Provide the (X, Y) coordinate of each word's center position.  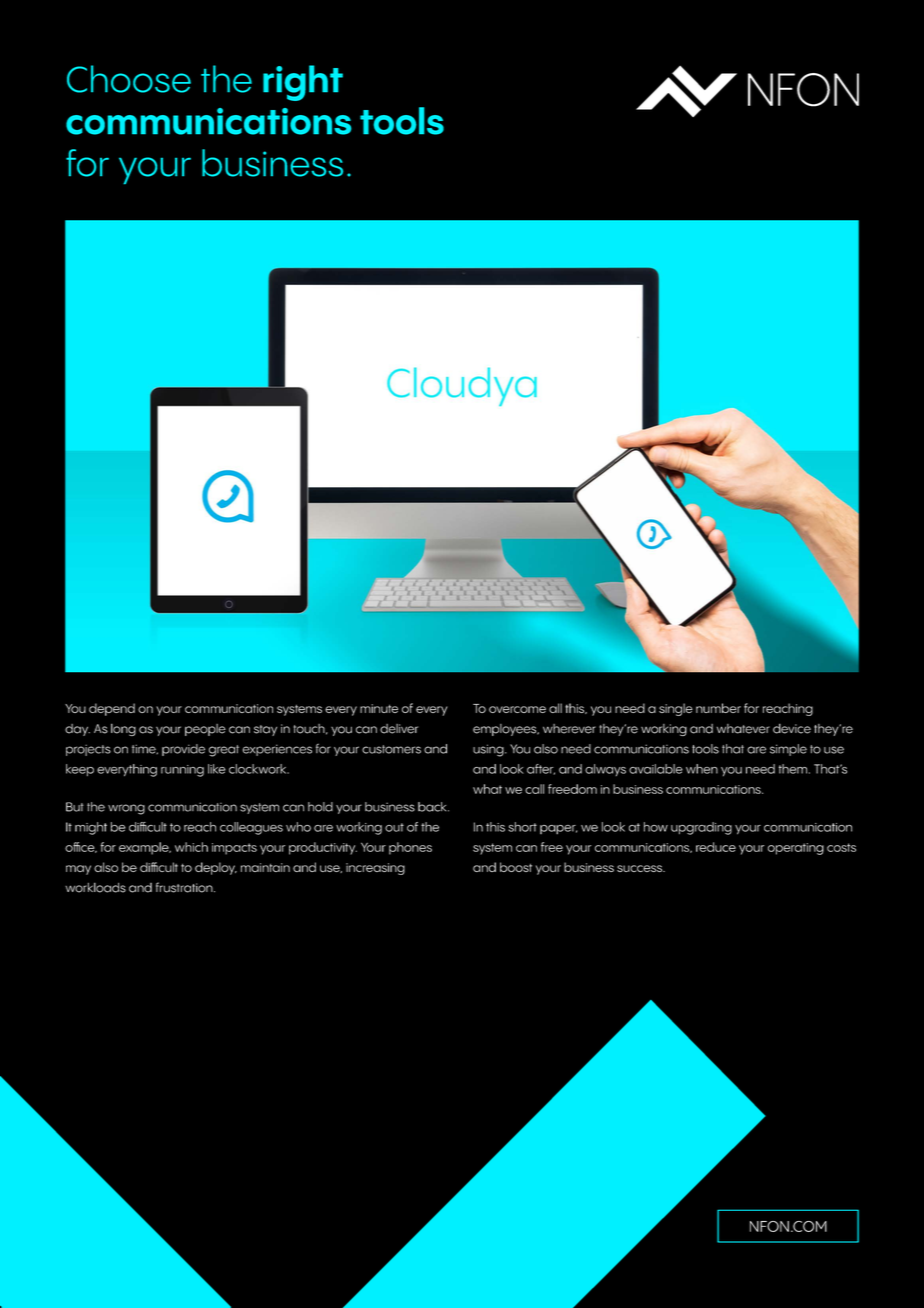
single (676, 709)
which (191, 847)
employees (506, 730)
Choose (129, 79)
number (718, 708)
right (303, 83)
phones (410, 848)
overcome (517, 709)
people (205, 730)
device (792, 728)
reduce (716, 847)
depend (112, 709)
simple (788, 750)
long (123, 729)
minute (379, 708)
